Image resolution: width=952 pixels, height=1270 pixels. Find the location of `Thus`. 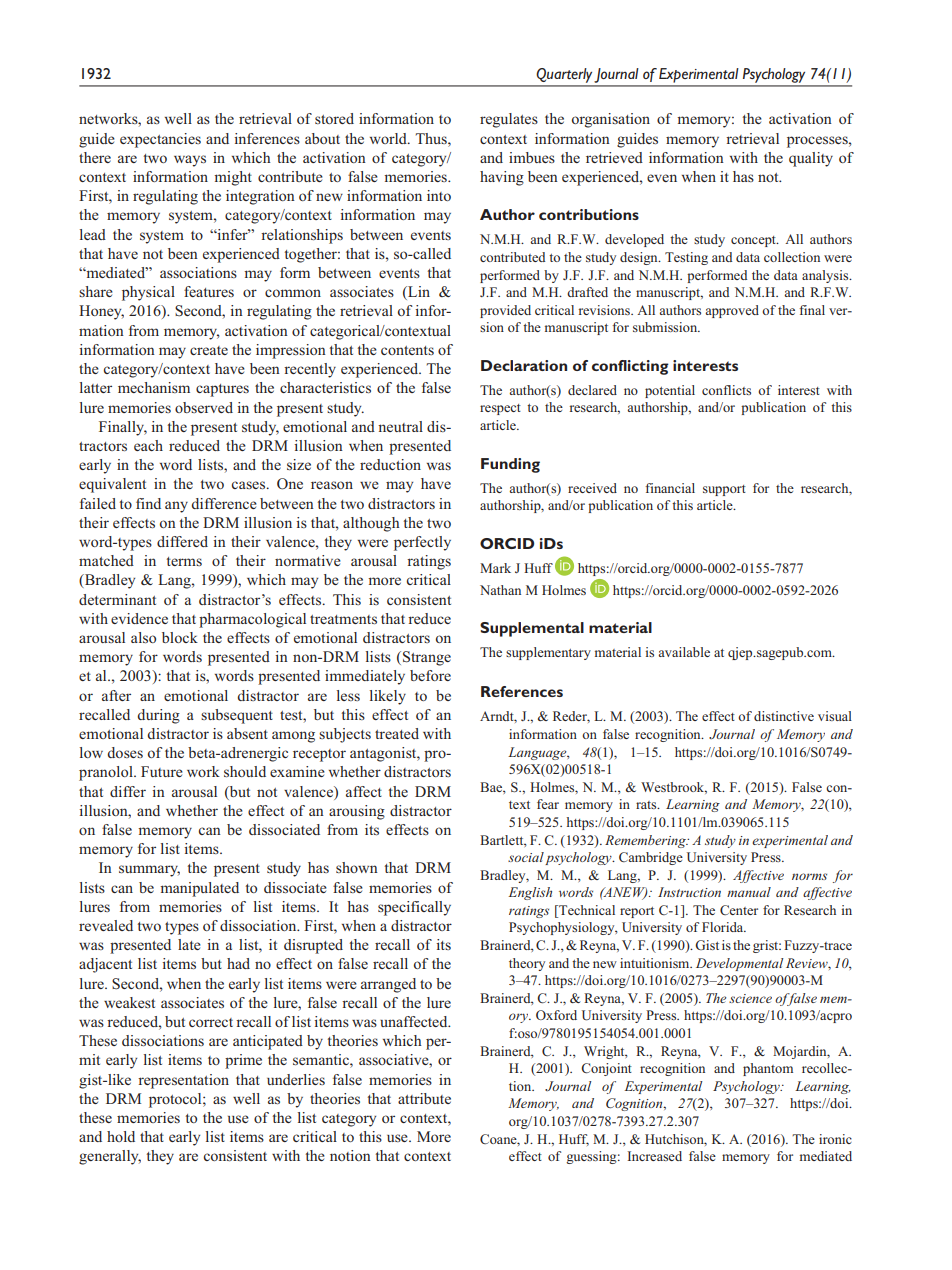

Thus is located at coordinates (432, 138).
